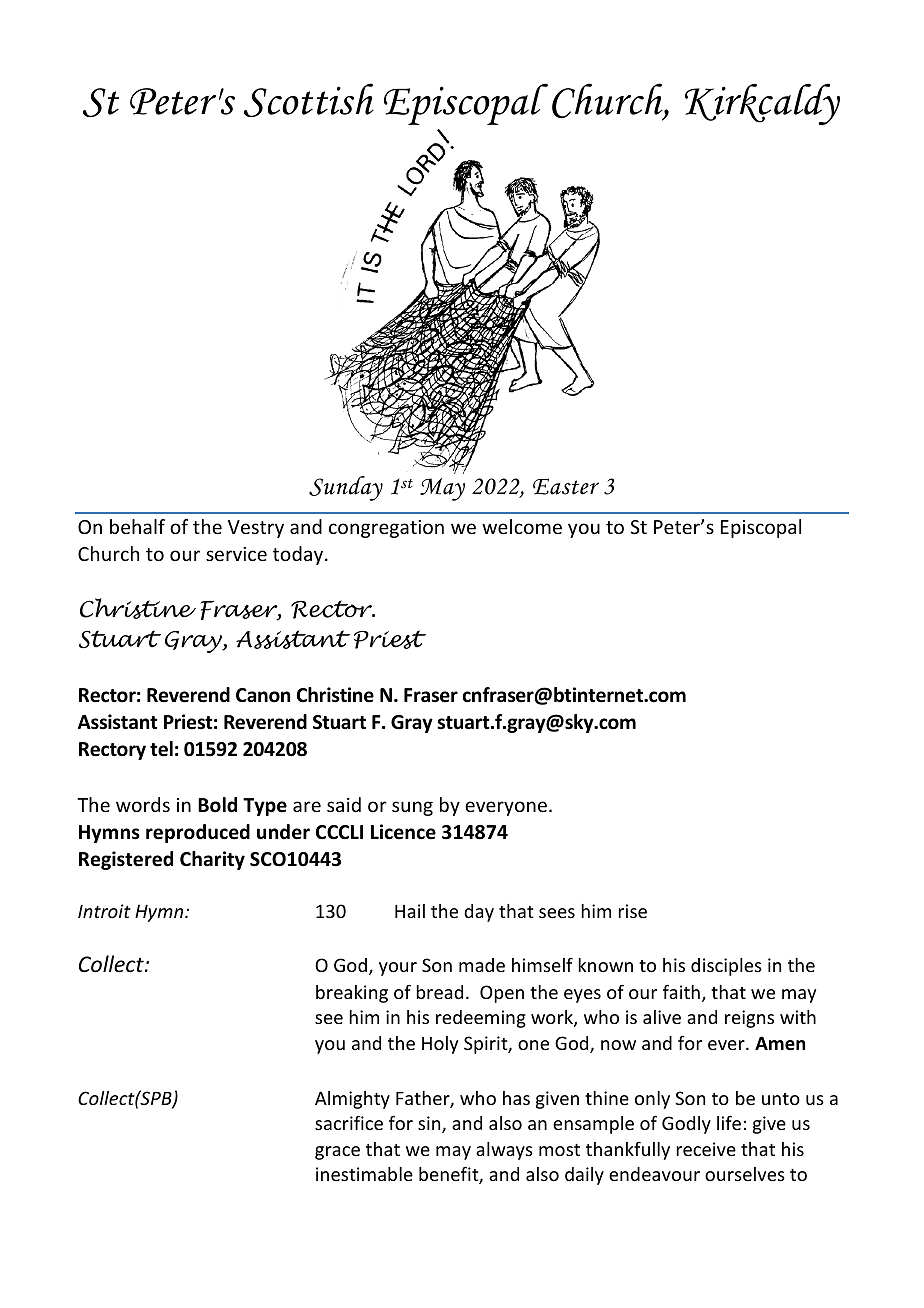  I want to click on welcome, so click(522, 526).
